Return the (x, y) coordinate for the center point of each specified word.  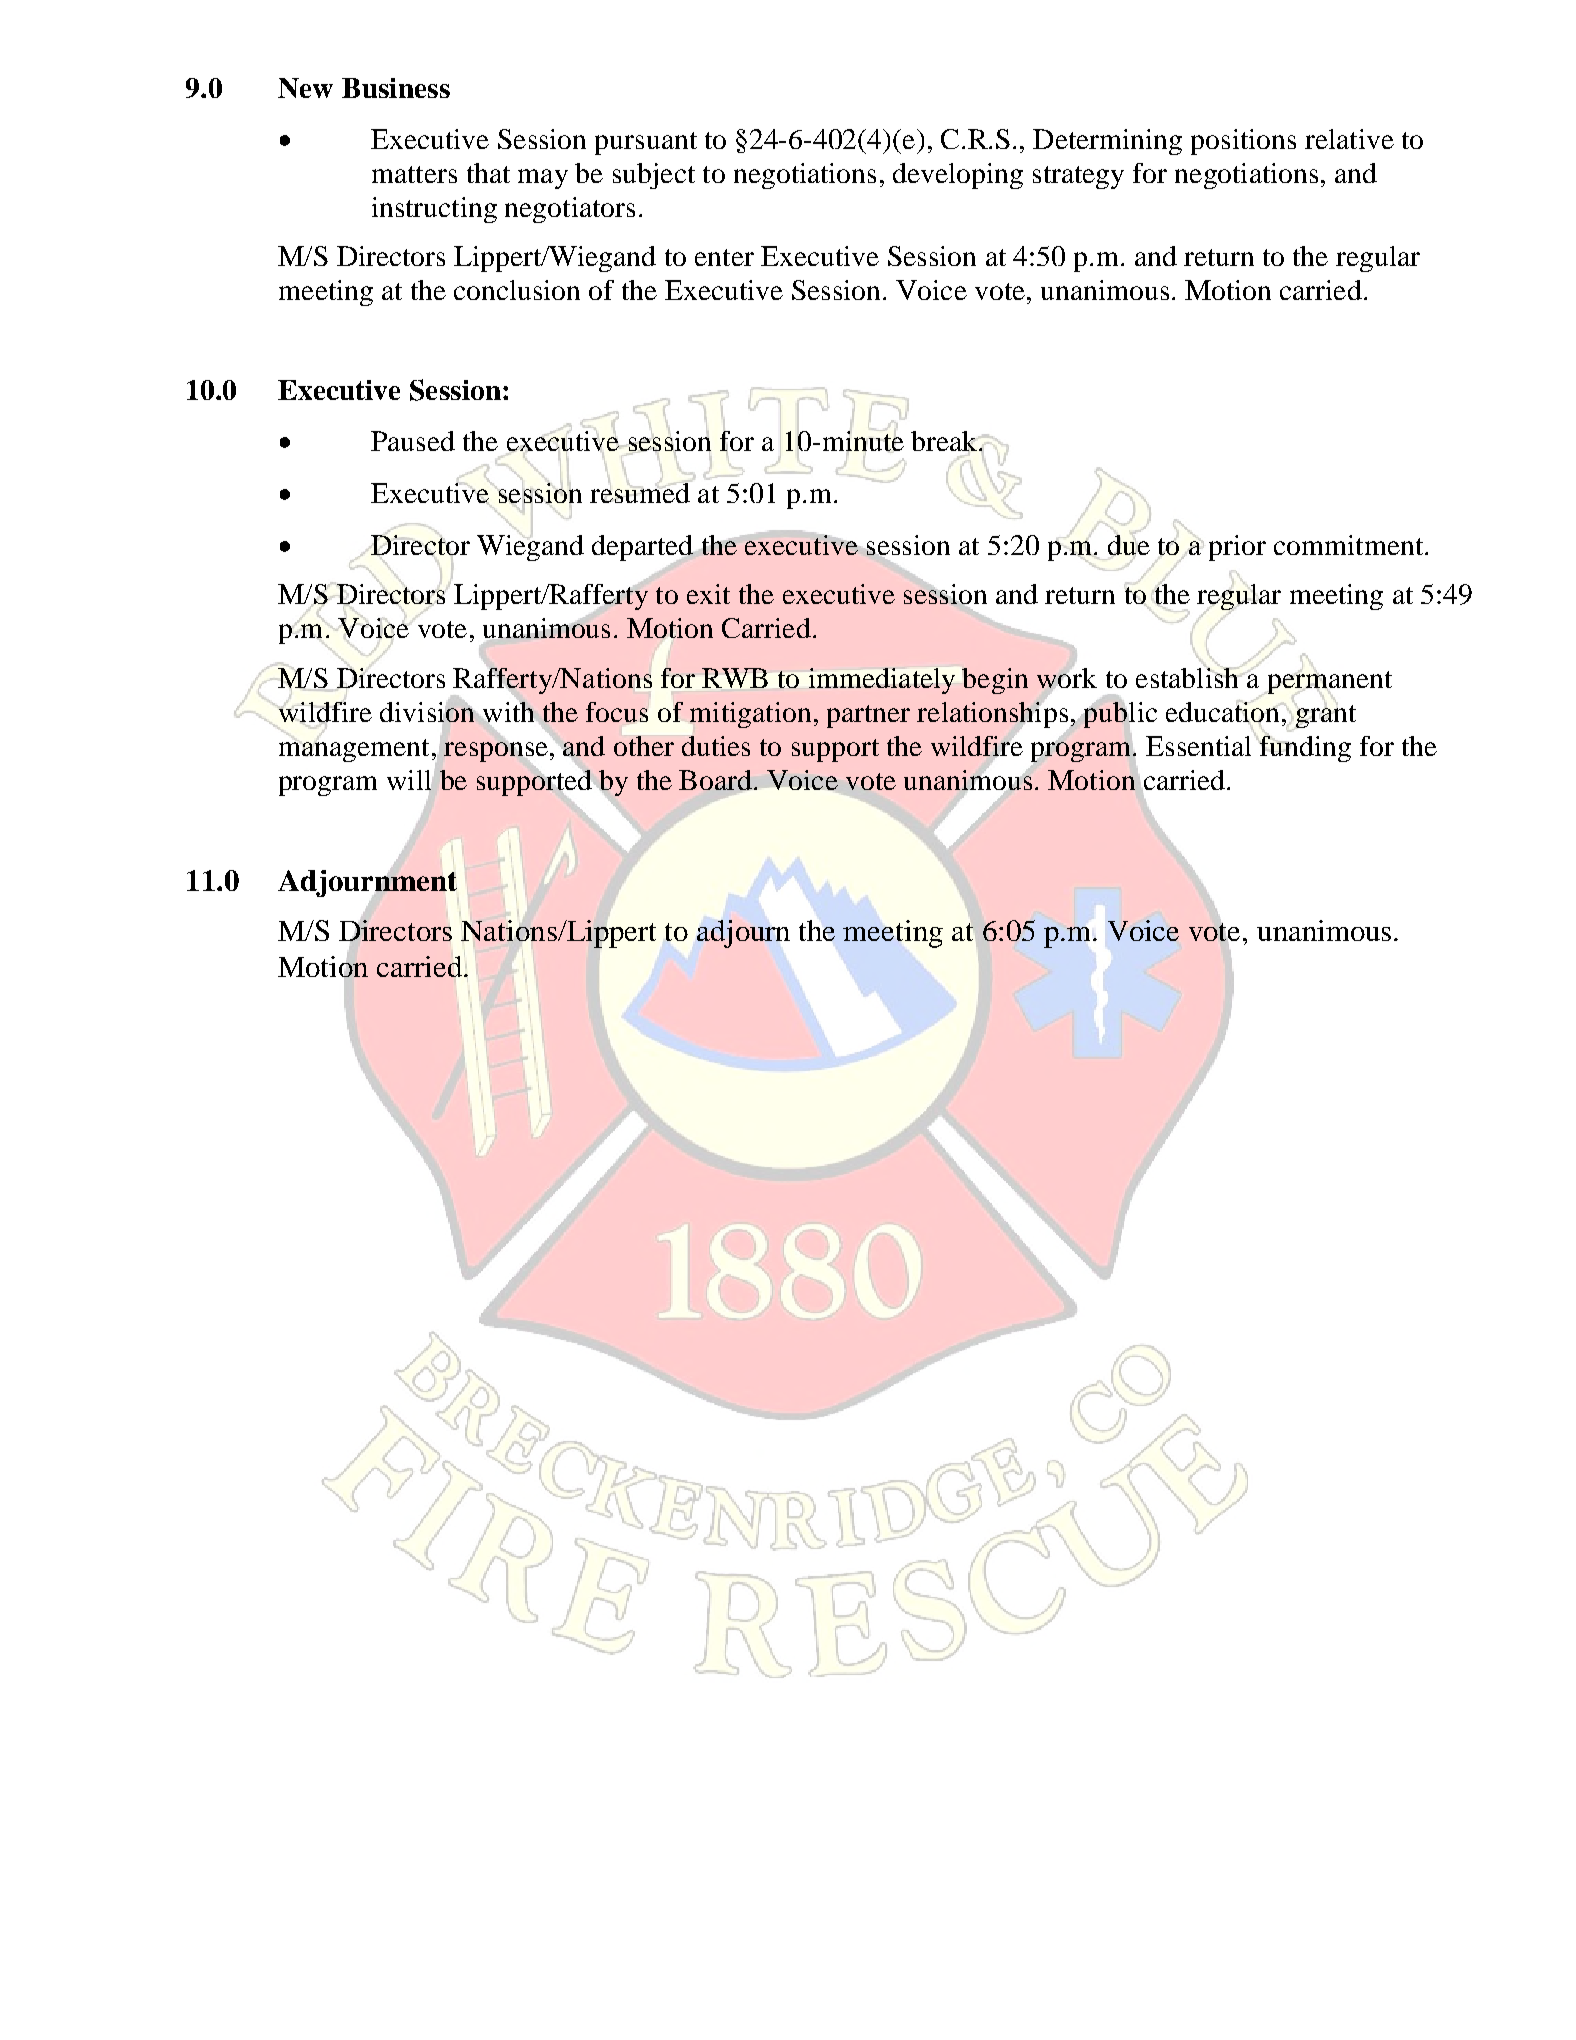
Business (396, 88)
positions (1243, 142)
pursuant (646, 143)
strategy (1078, 177)
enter (724, 257)
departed (643, 549)
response (496, 752)
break (945, 441)
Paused (413, 441)
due (1129, 545)
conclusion (517, 290)
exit (708, 594)
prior (1237, 548)
